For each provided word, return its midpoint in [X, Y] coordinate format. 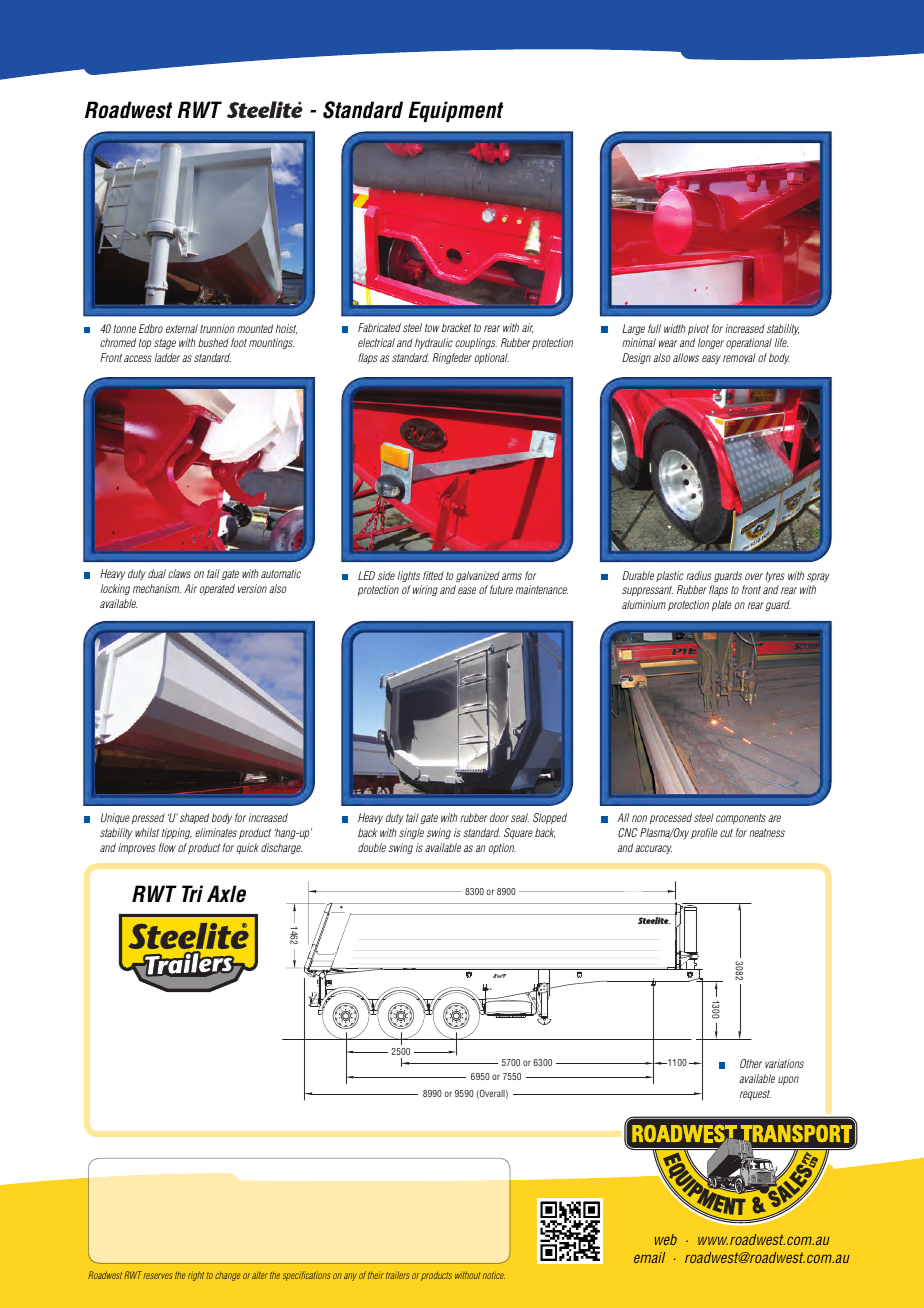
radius [698, 575]
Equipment [455, 111]
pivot [698, 329]
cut [726, 833]
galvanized [478, 576]
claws [179, 573]
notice [494, 1275]
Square [518, 833]
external [182, 328]
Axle [226, 894]
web [666, 1239]
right [196, 1276]
